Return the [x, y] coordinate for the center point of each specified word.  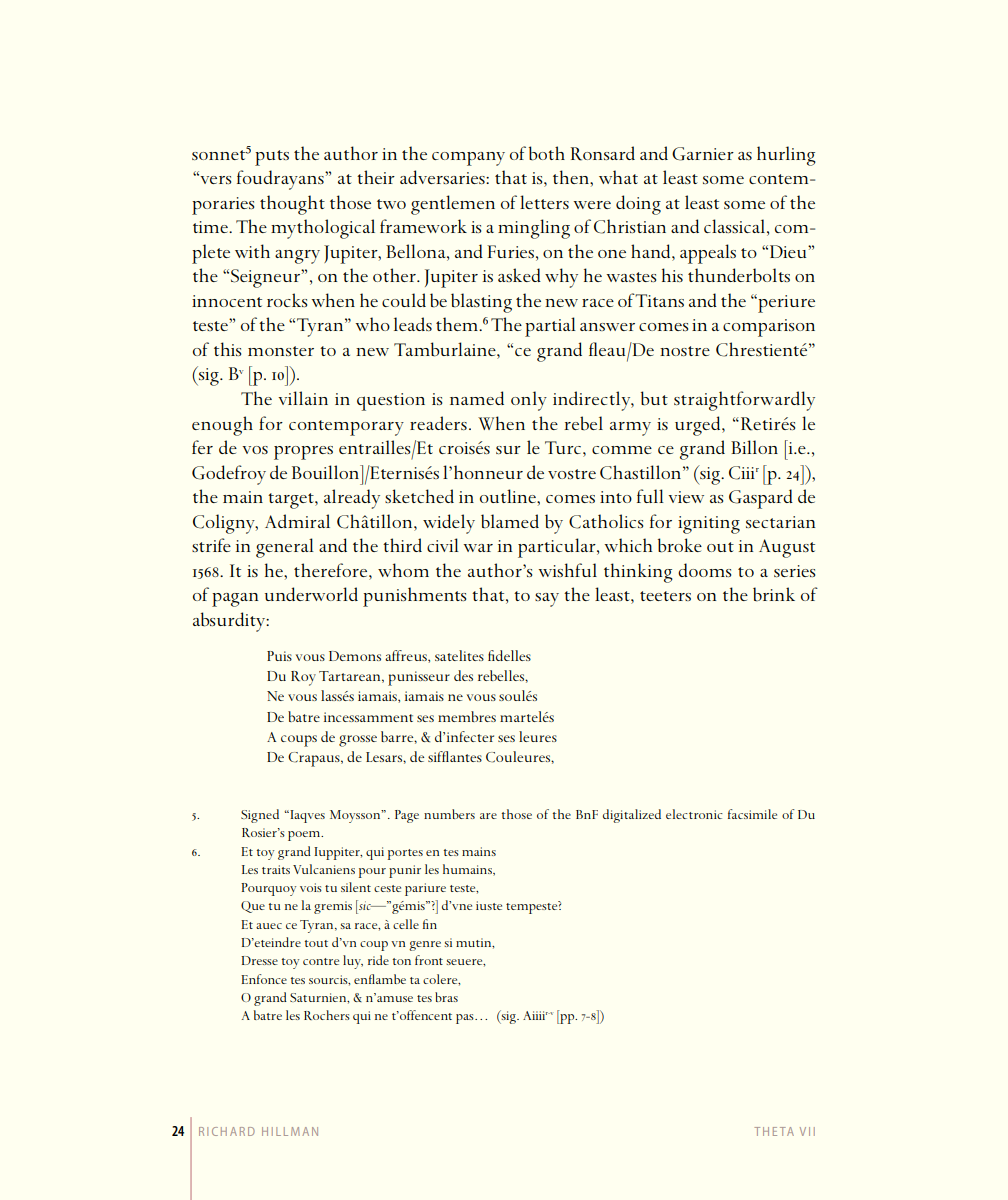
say [547, 600]
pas [466, 1019]
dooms [704, 570]
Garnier [703, 154]
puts [272, 158]
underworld [311, 594]
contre [321, 961]
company [468, 159]
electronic [694, 814]
